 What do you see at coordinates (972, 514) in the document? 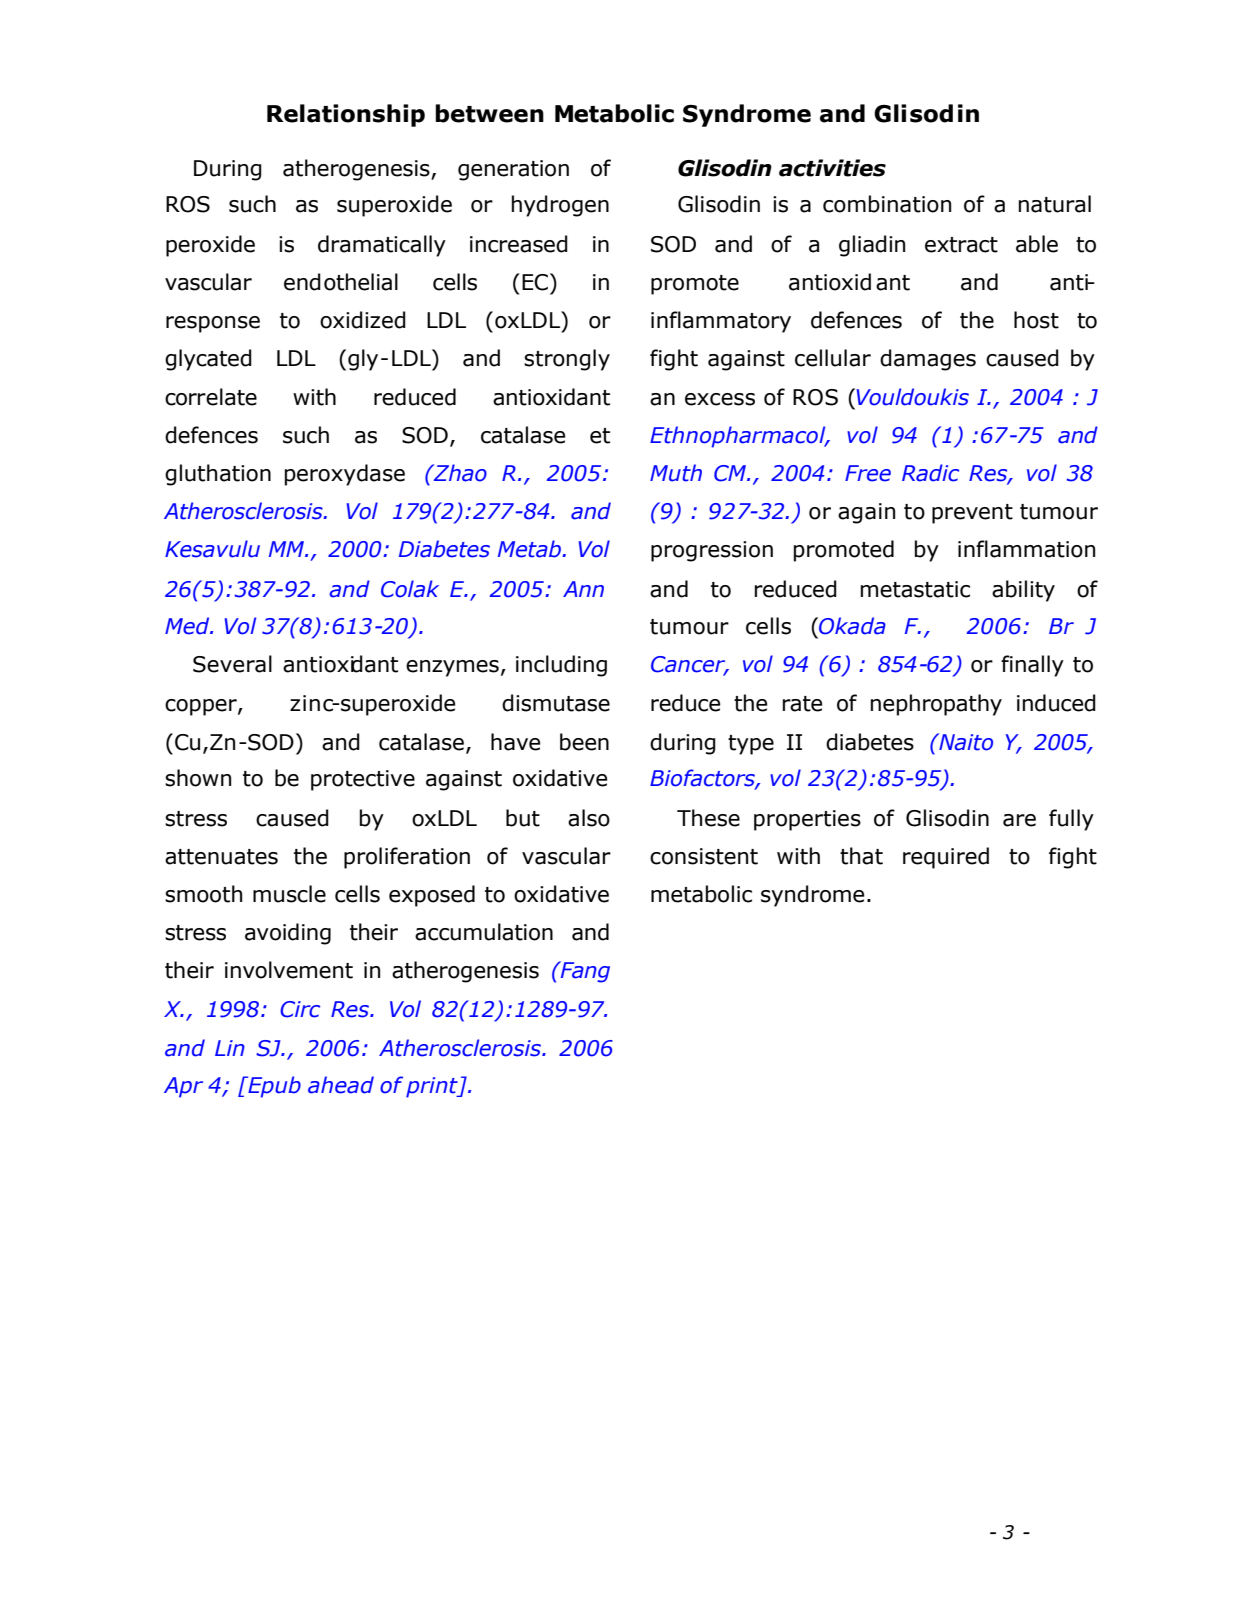
I see `prevent` at bounding box center [972, 514].
